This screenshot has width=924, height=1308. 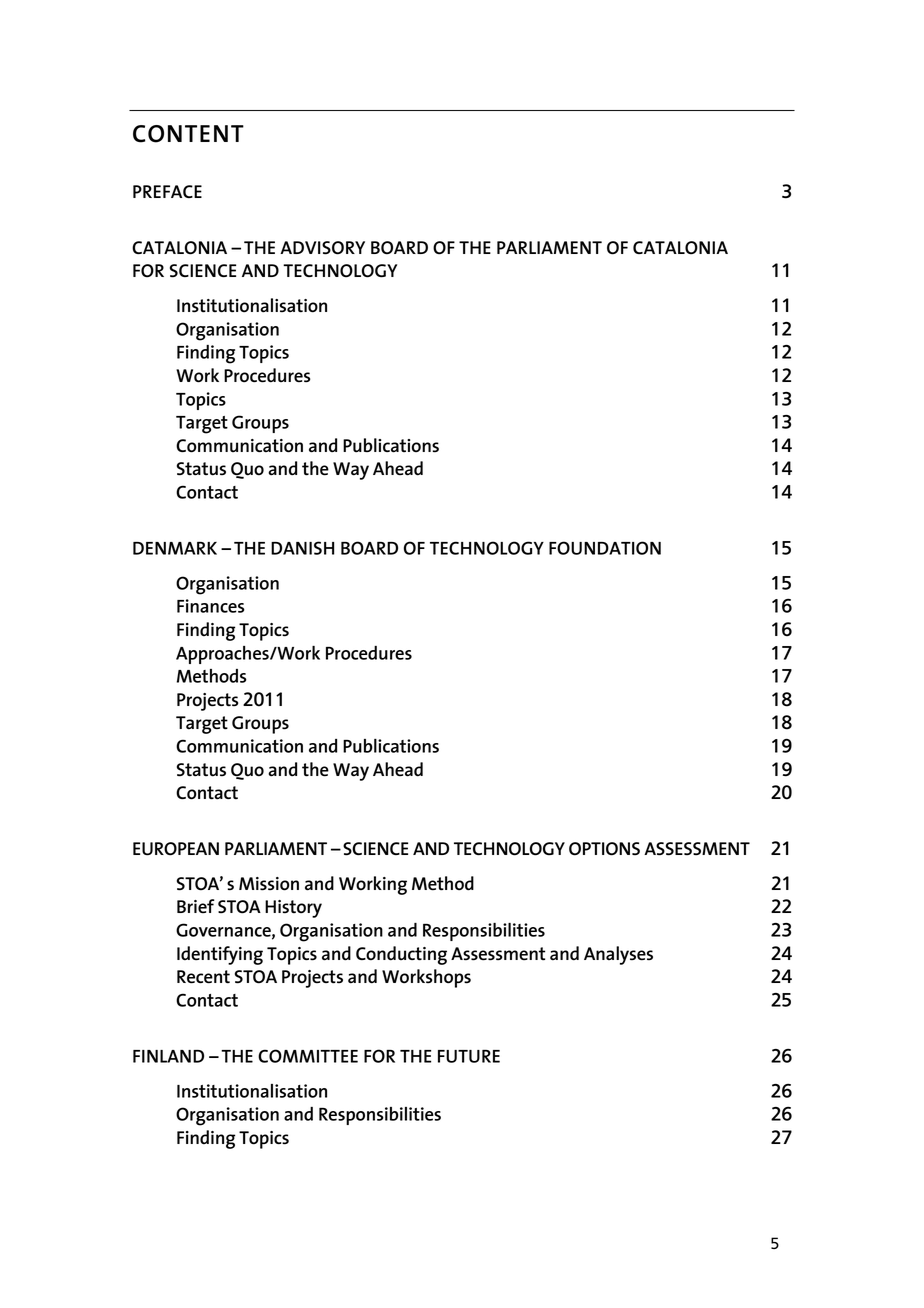 What do you see at coordinates (211, 606) in the screenshot?
I see `Finances` at bounding box center [211, 606].
